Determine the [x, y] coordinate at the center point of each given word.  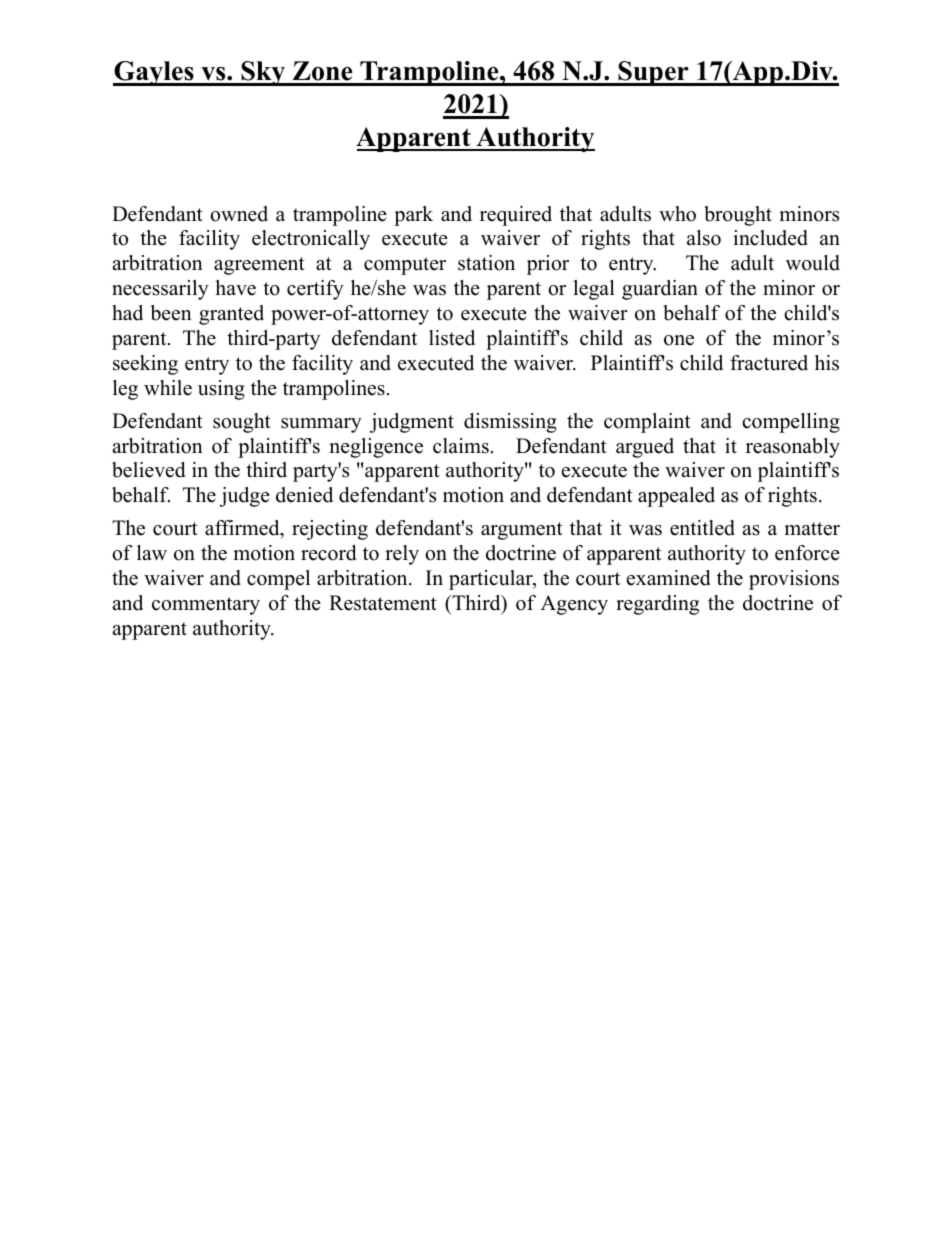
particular [492, 580]
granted [231, 315]
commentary [206, 606]
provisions [794, 580]
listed [452, 338]
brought [738, 216]
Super [653, 73]
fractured [769, 363]
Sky [263, 73]
